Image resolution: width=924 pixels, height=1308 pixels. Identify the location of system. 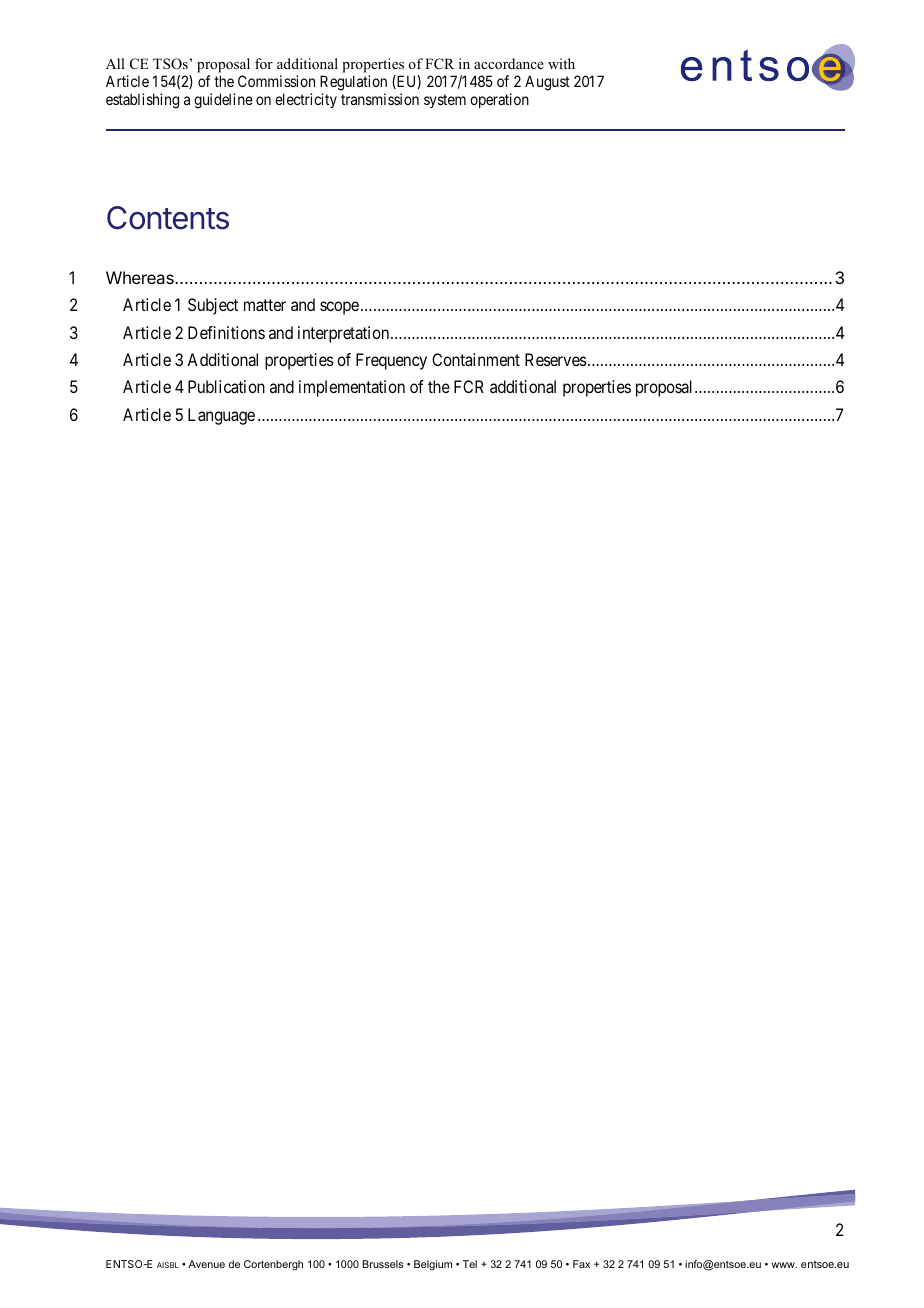
(445, 101).
